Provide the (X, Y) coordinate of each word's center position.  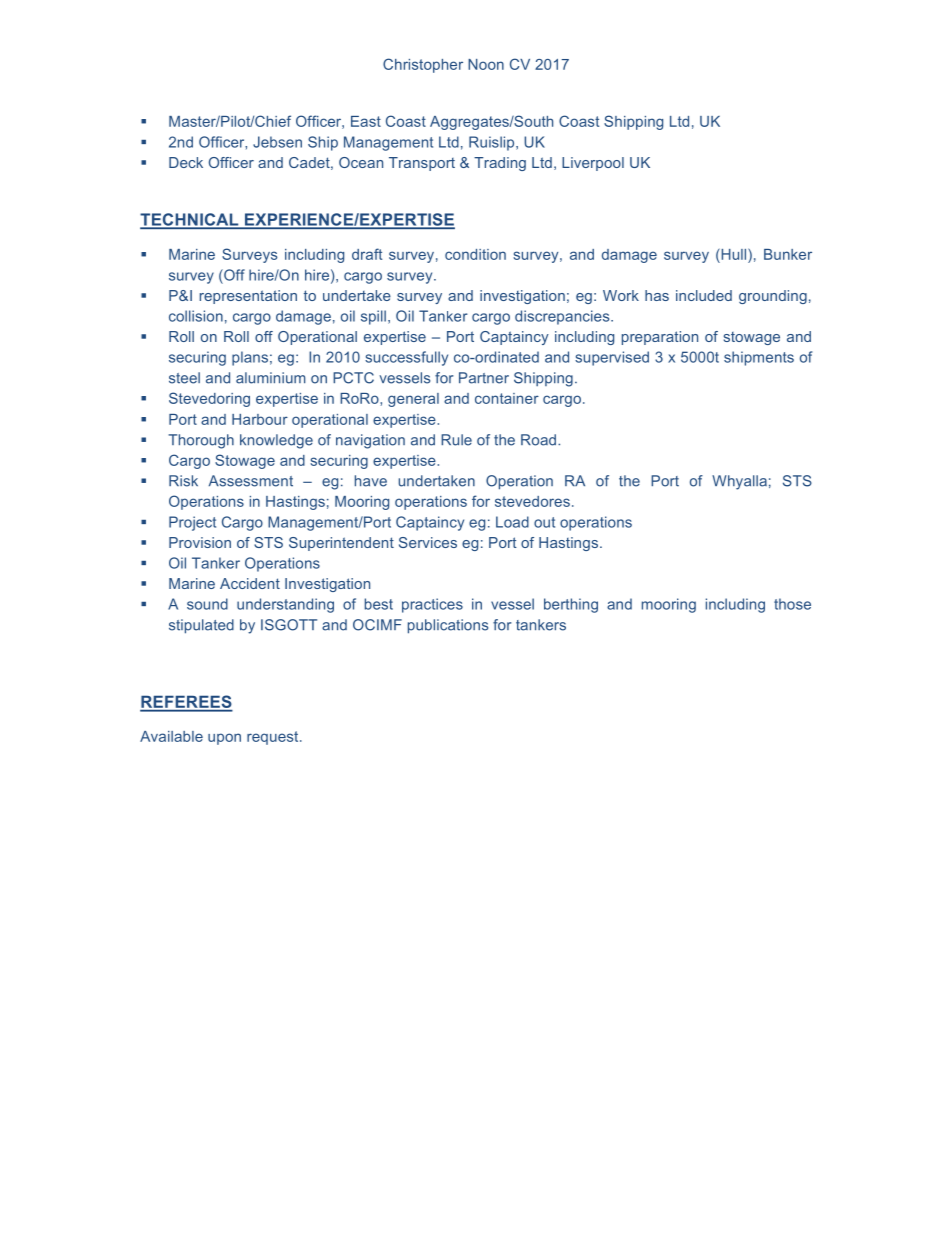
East (366, 121)
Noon (486, 64)
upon (224, 739)
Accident (250, 583)
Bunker (788, 254)
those (792, 604)
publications (448, 626)
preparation (660, 338)
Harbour (260, 419)
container (507, 398)
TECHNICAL (190, 220)
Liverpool (593, 164)
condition (475, 254)
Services (428, 542)
